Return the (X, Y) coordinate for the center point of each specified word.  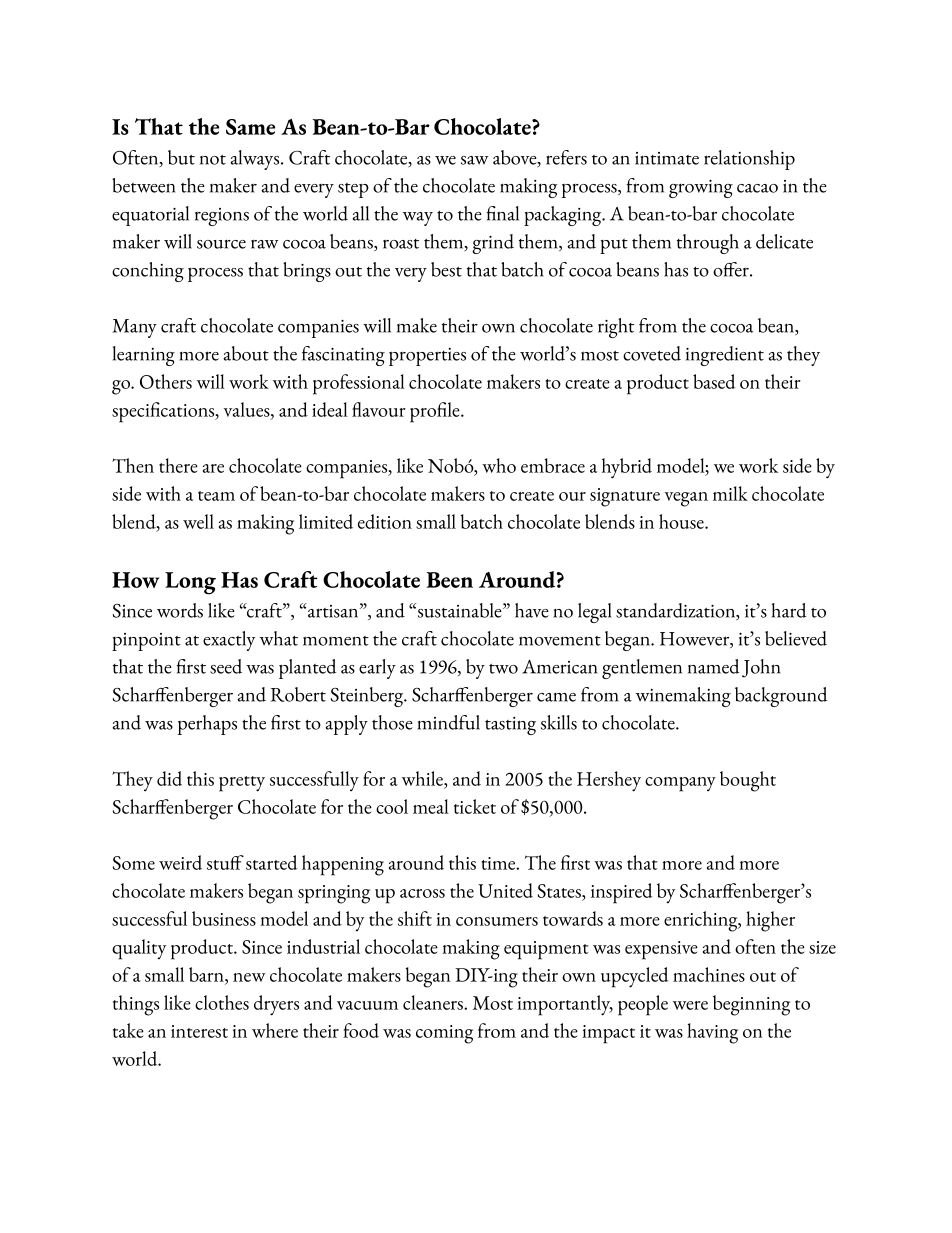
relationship (749, 160)
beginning (751, 1005)
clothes (222, 1002)
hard (789, 610)
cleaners (434, 1002)
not (213, 160)
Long (190, 583)
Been (450, 580)
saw (474, 160)
